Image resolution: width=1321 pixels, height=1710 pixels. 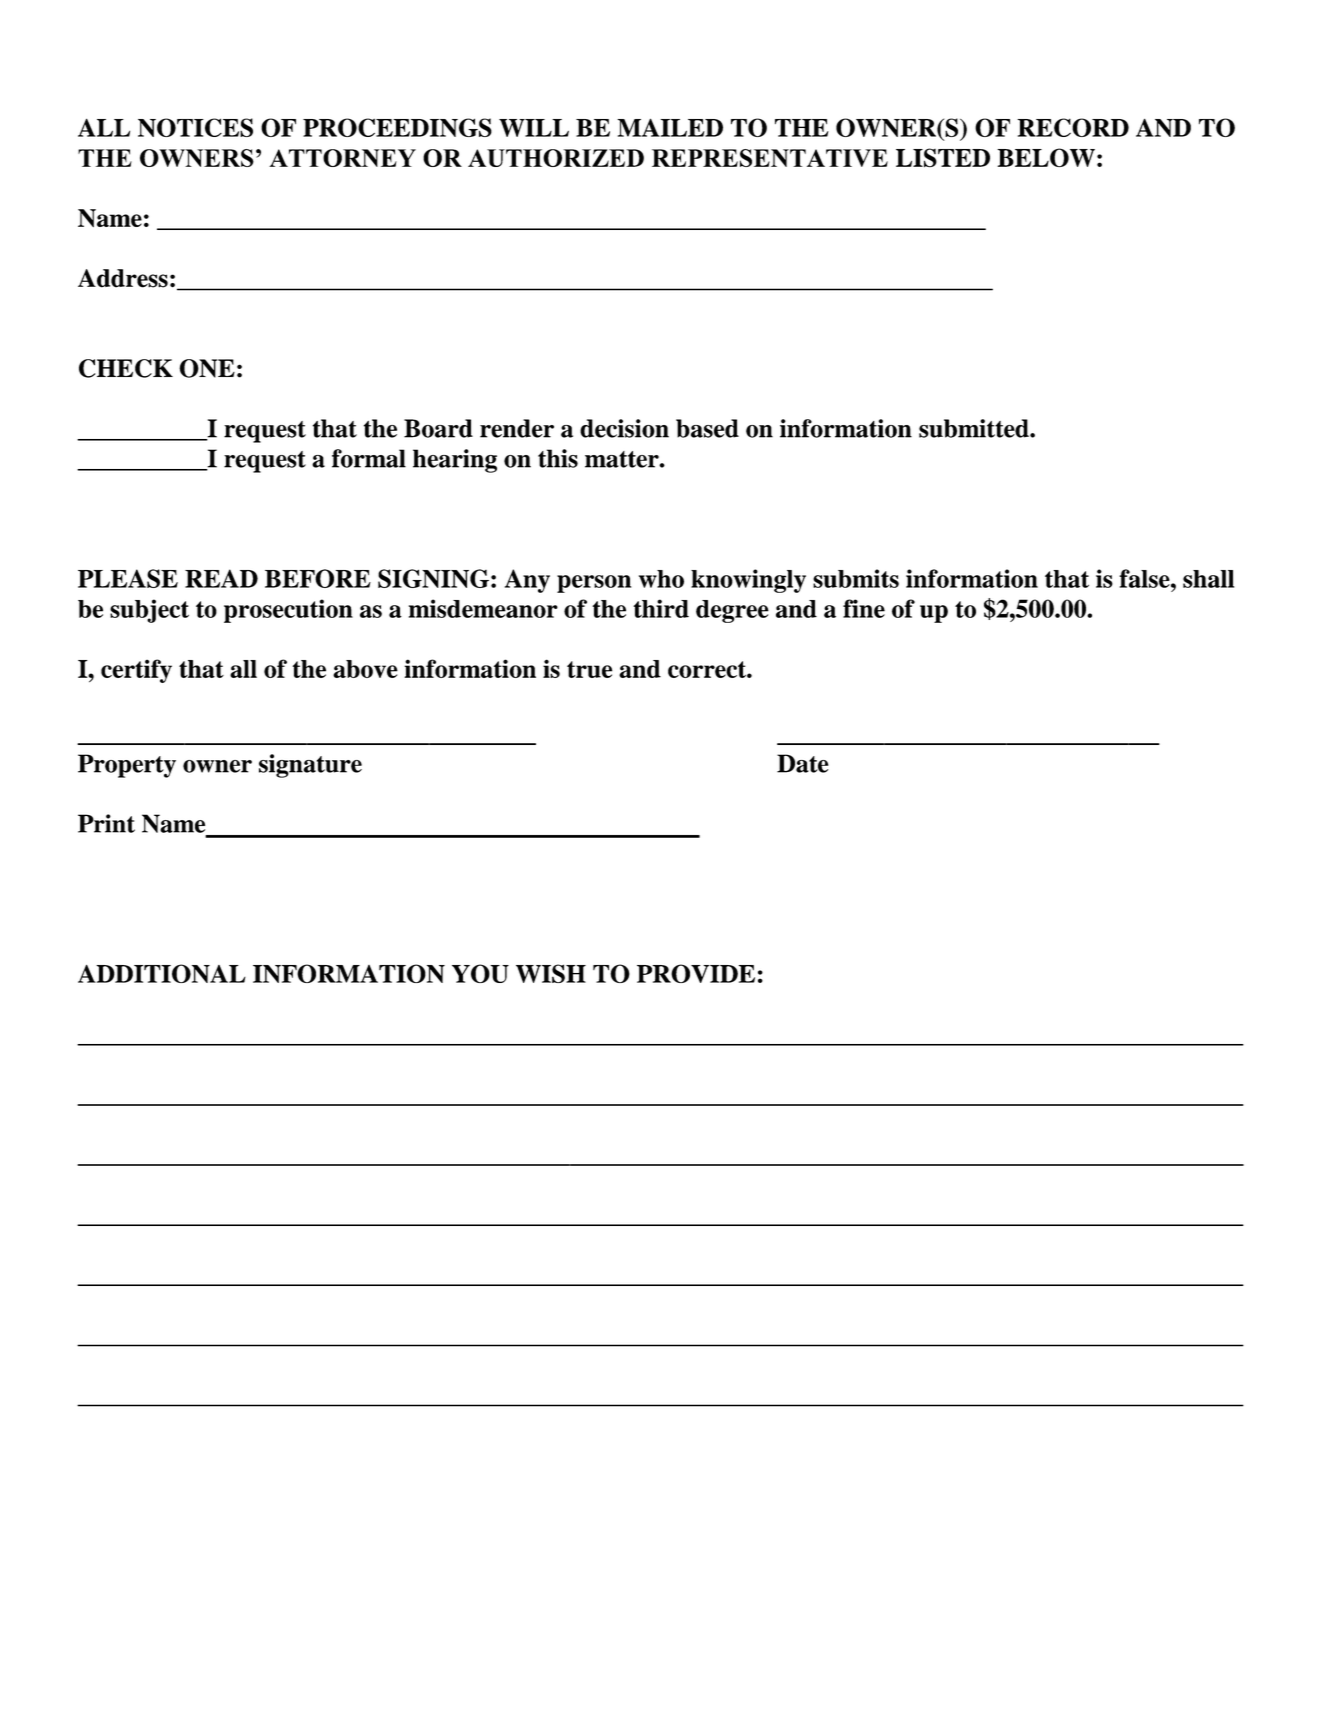 What do you see at coordinates (162, 973) in the document?
I see `ADDITIONAL` at bounding box center [162, 973].
